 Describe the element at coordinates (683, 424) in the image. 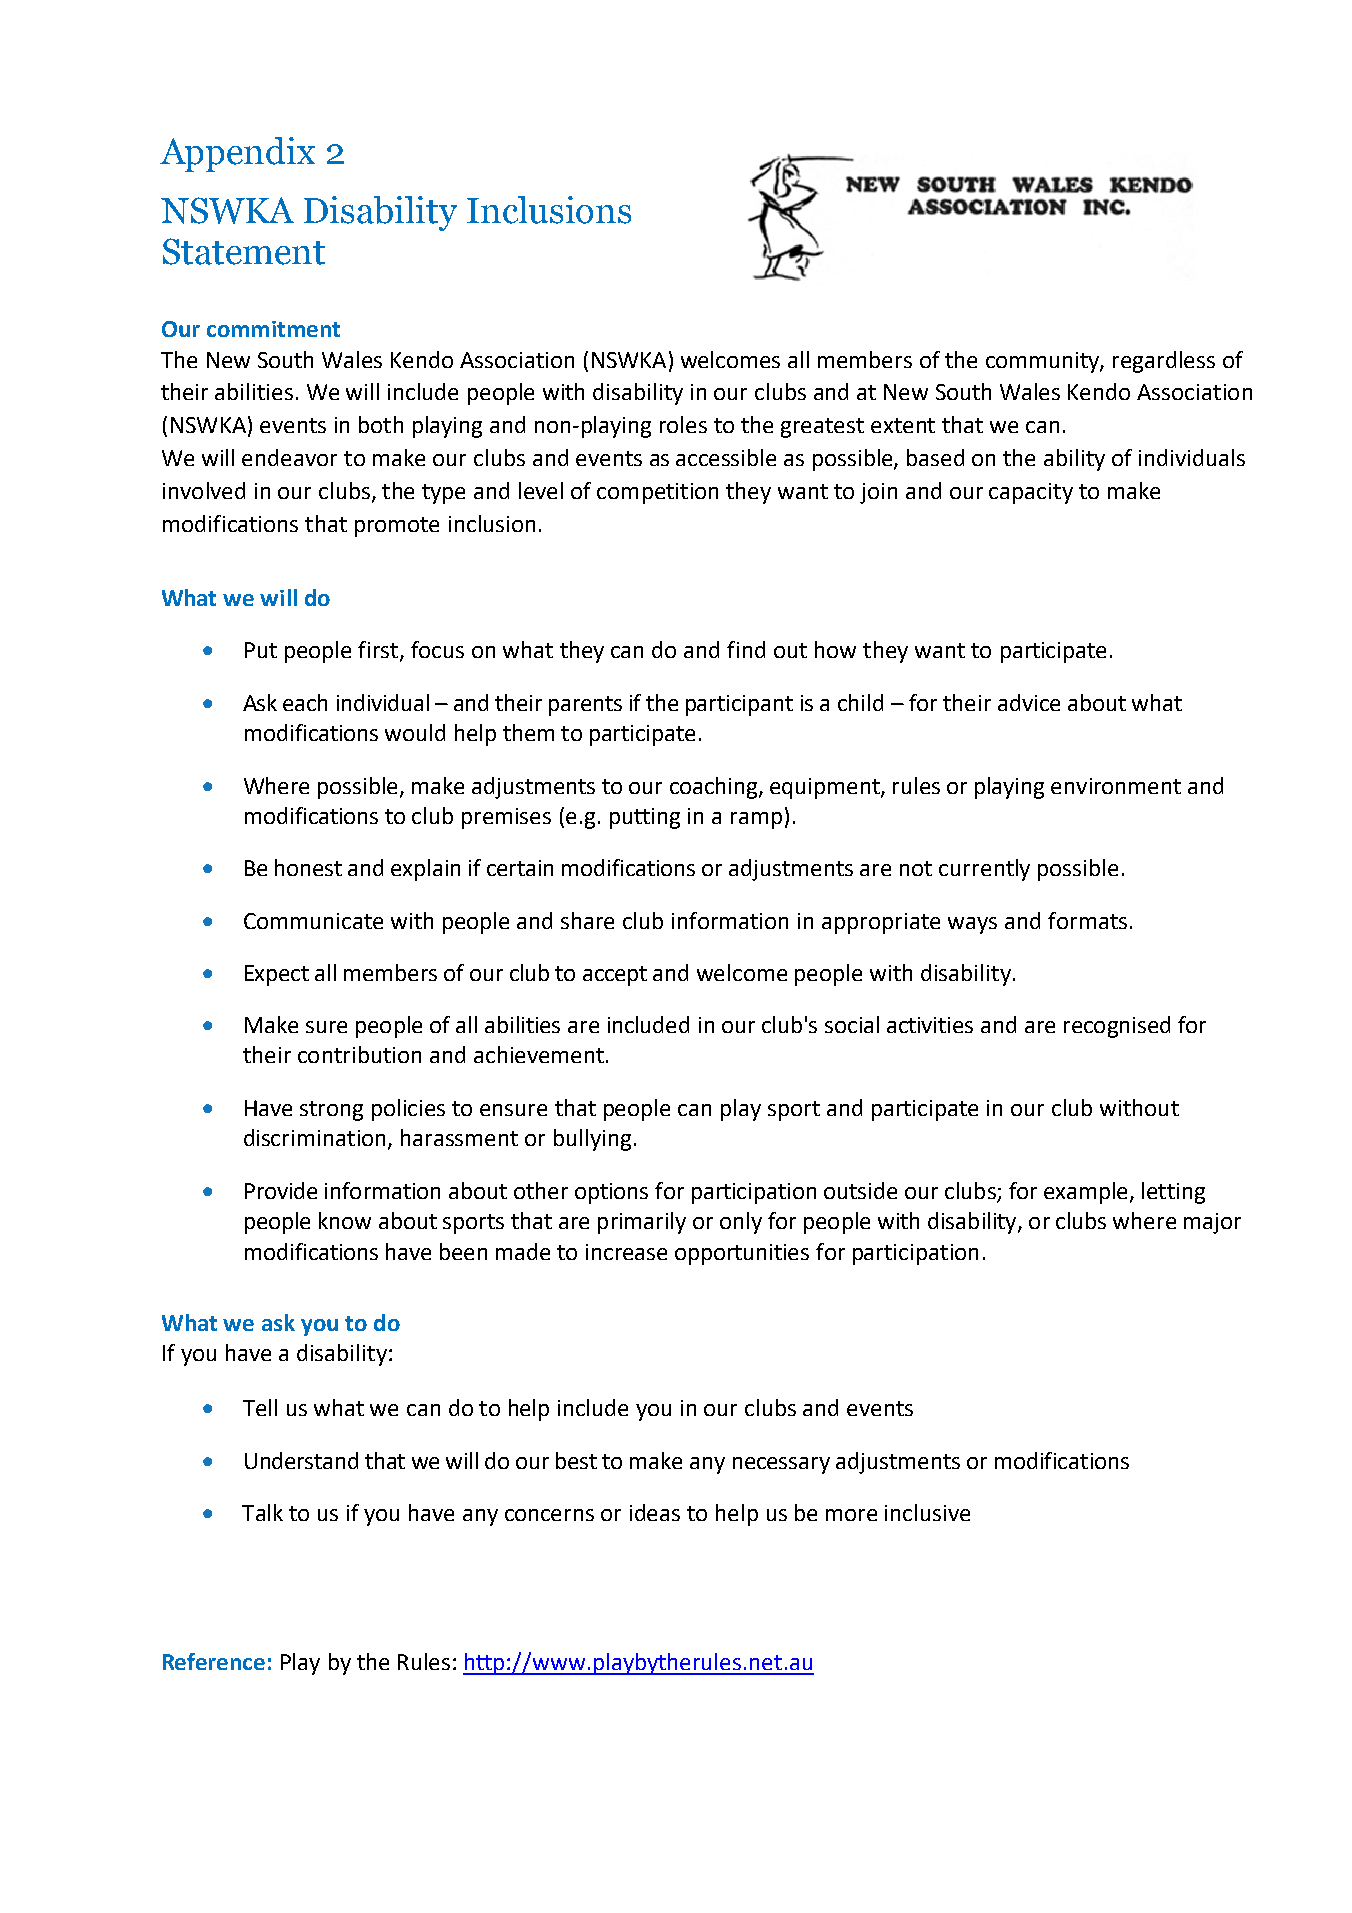

I see `roles` at that location.
